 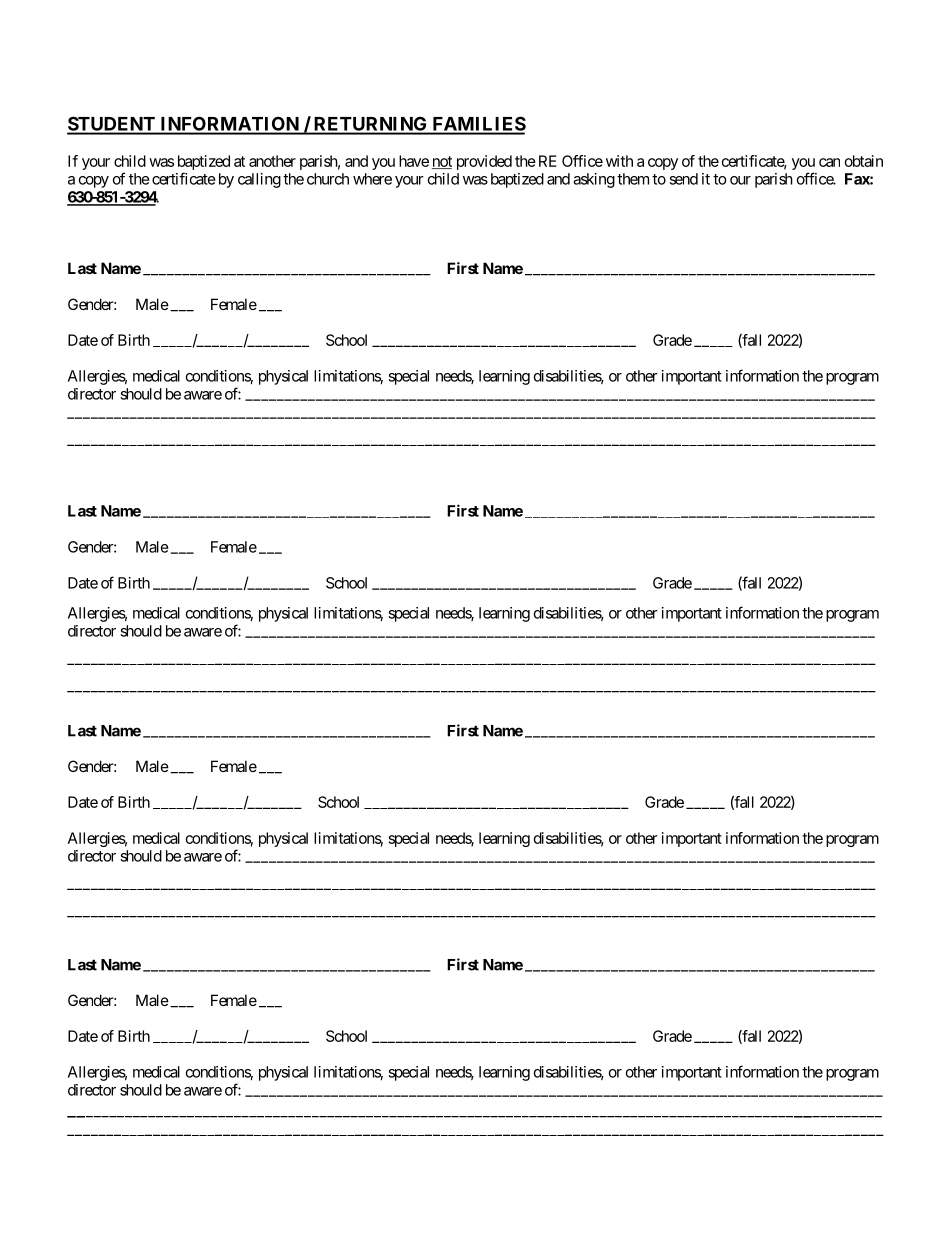 I want to click on provided, so click(x=484, y=162).
